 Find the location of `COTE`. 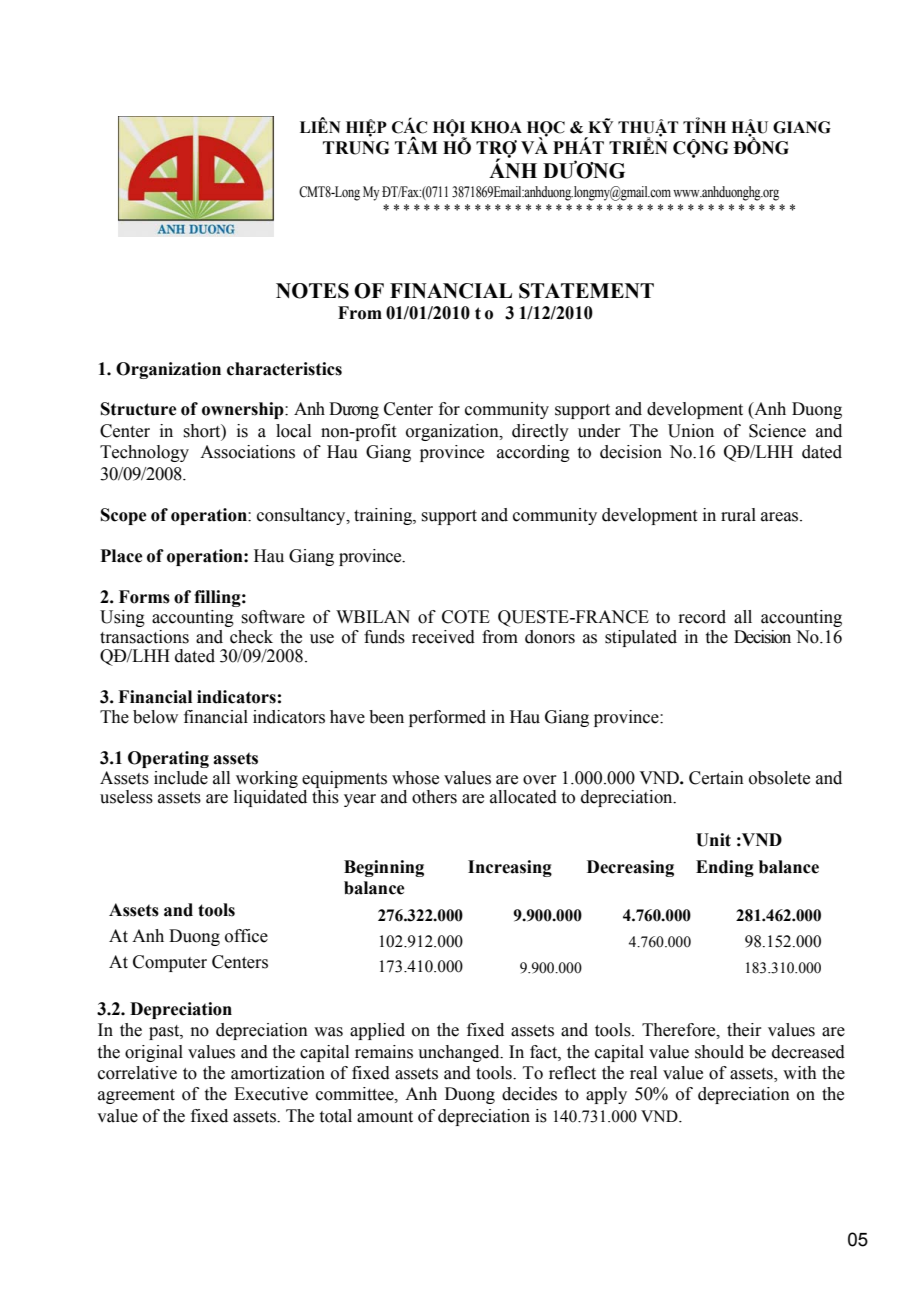

COTE is located at coordinates (466, 617).
